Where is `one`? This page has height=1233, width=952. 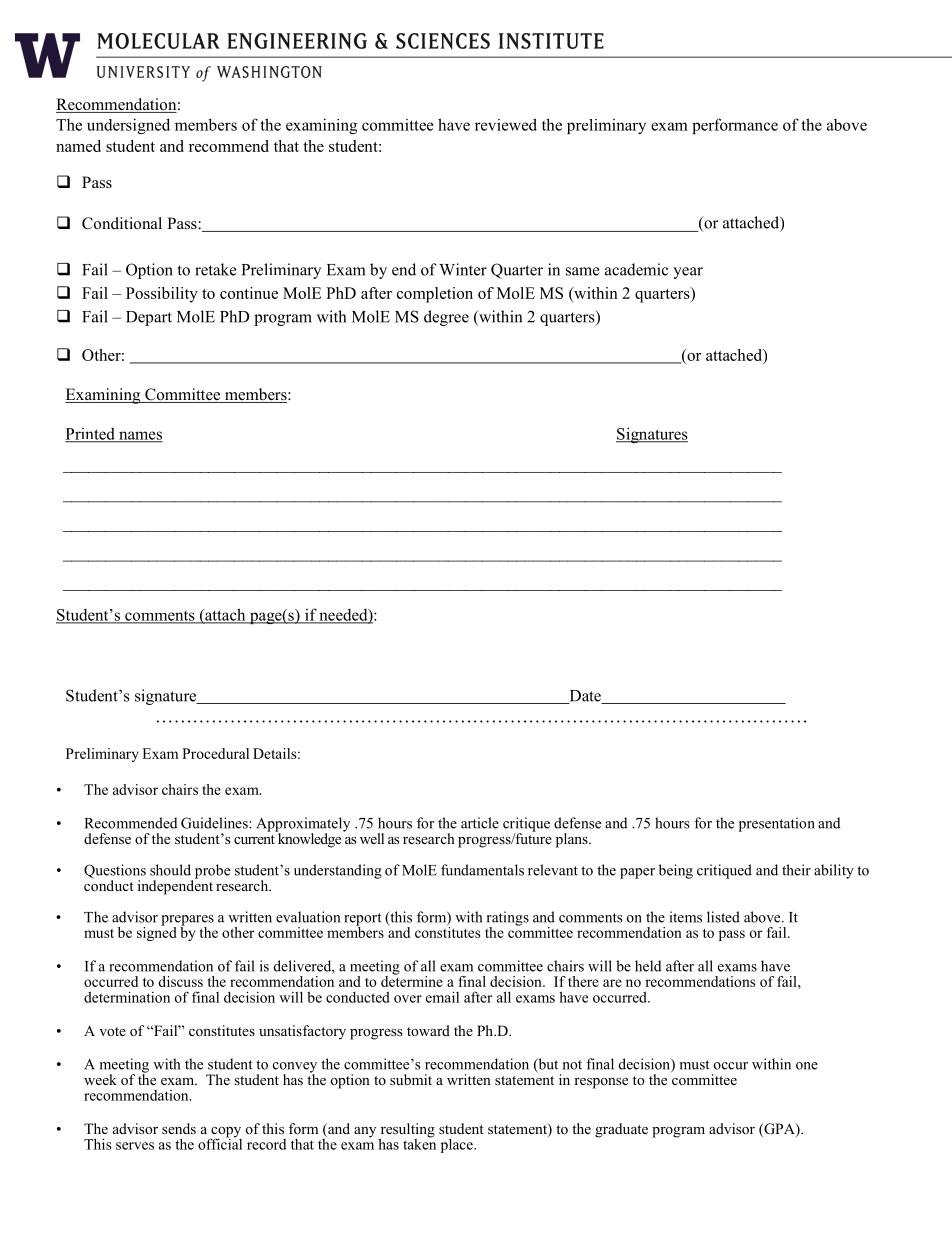 one is located at coordinates (807, 1066).
